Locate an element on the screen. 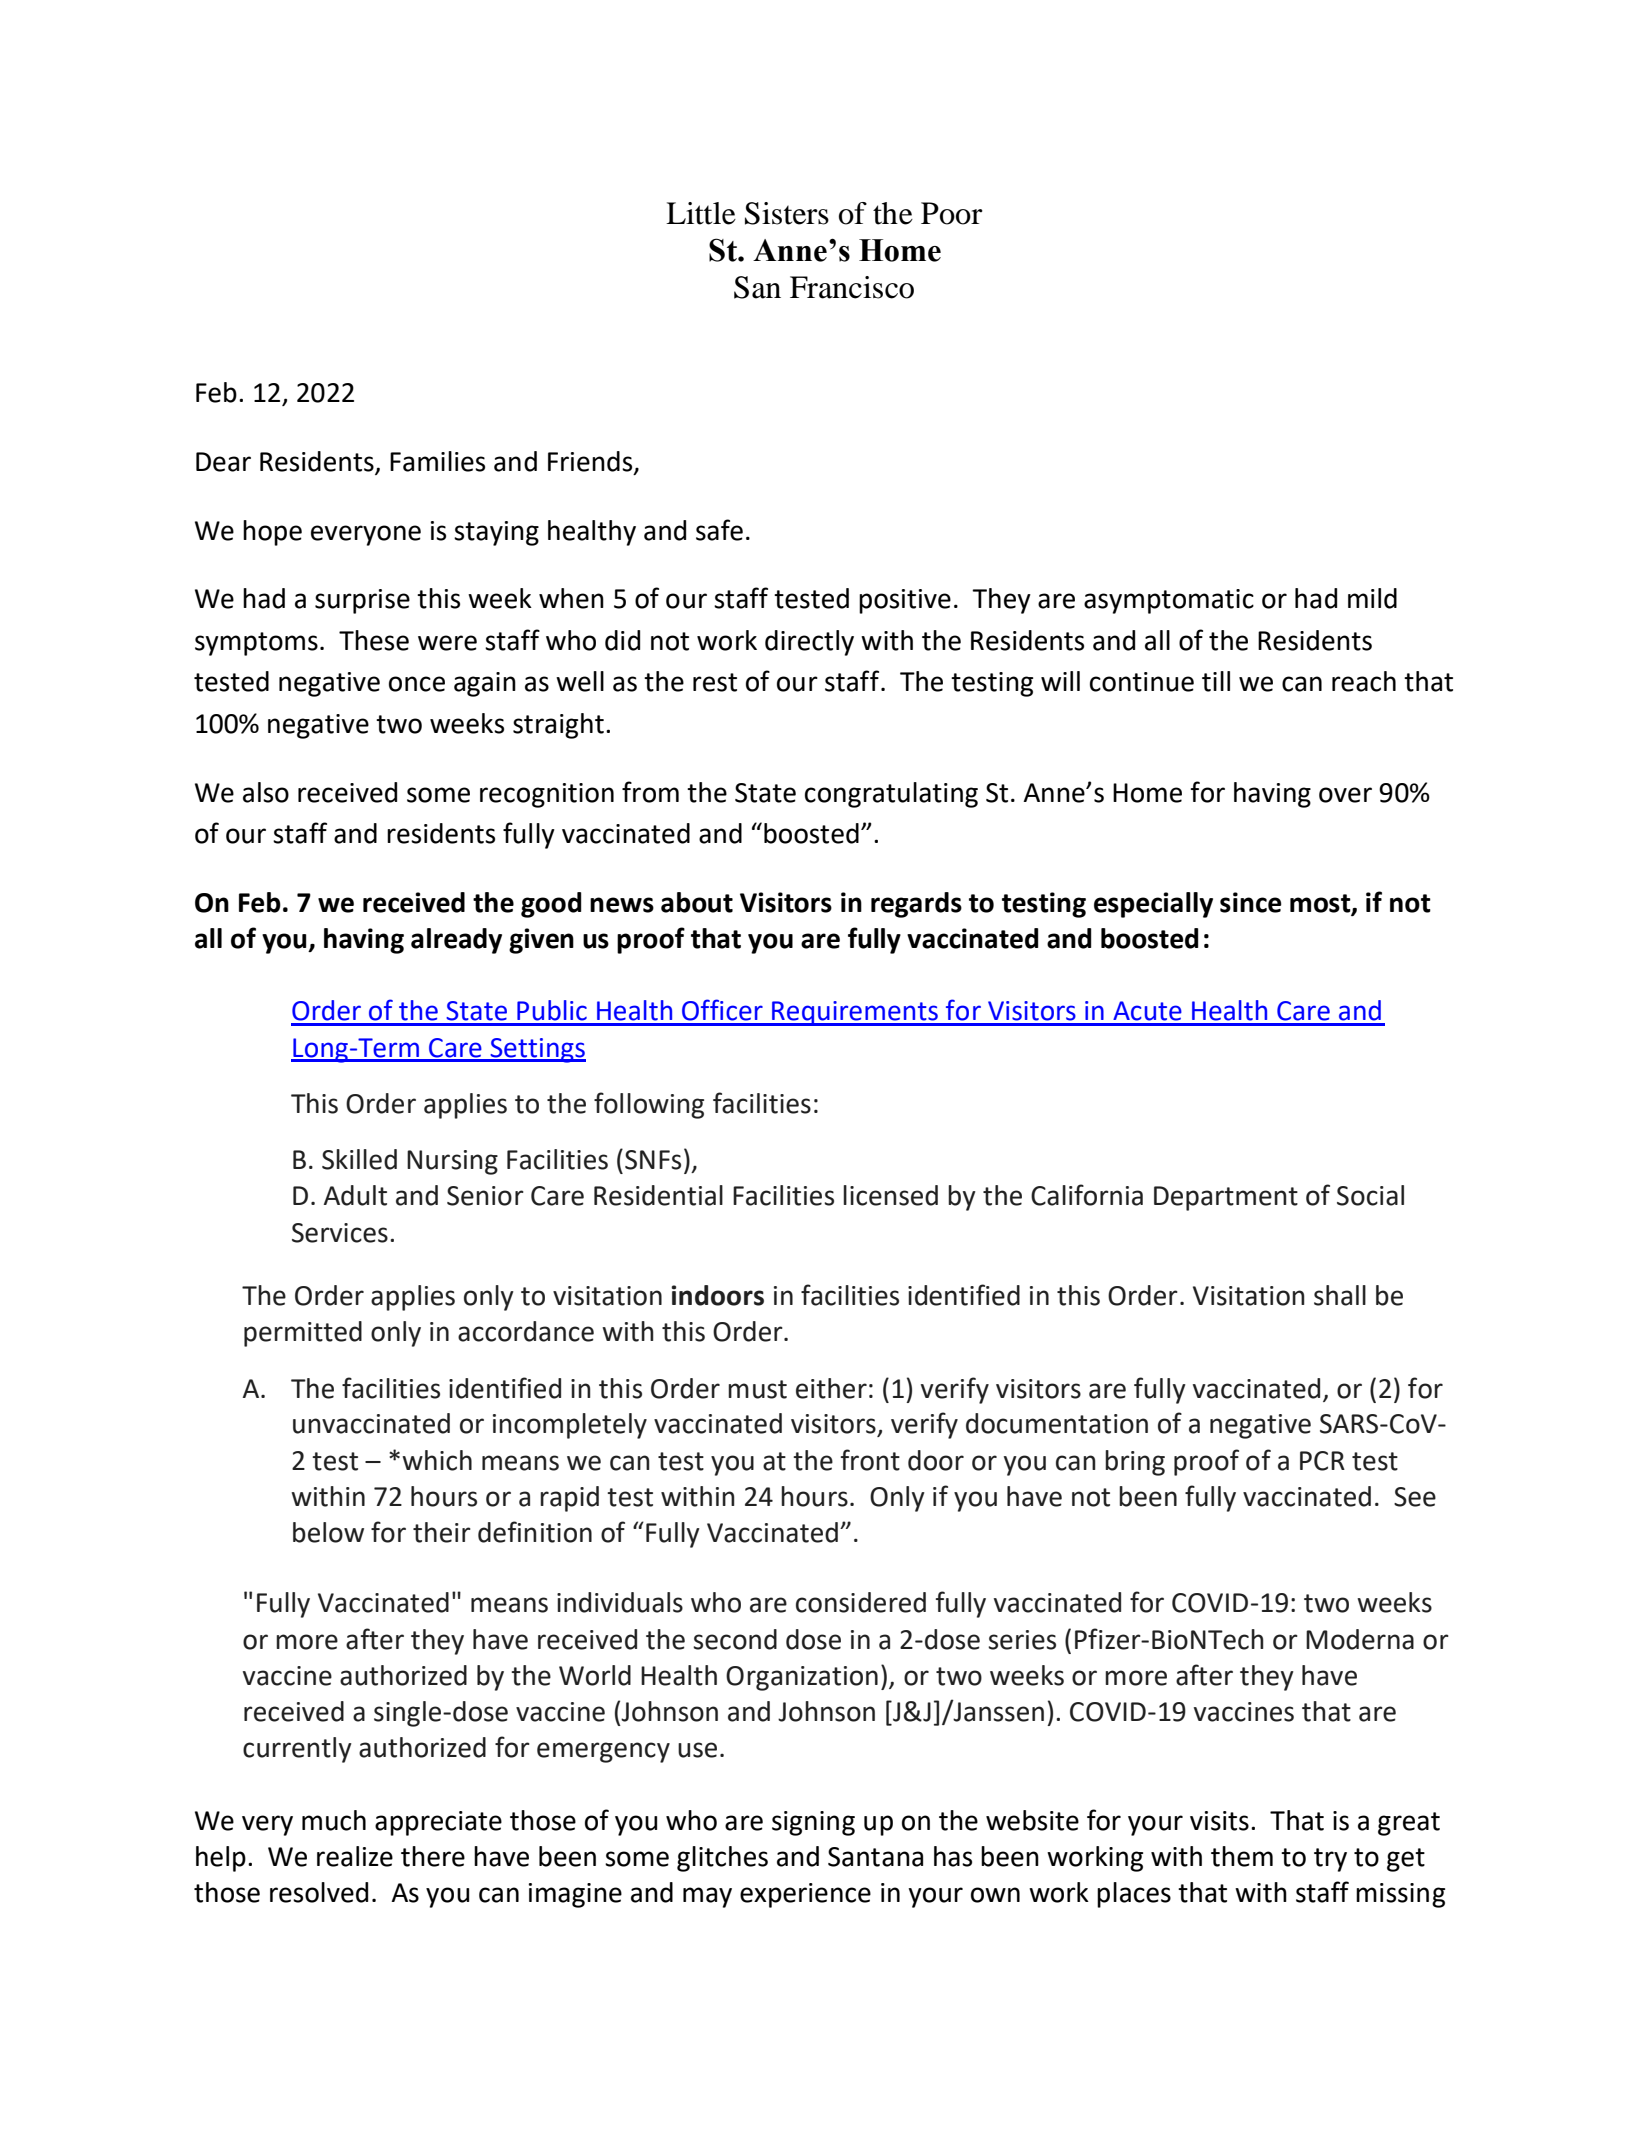 The height and width of the screenshot is (2134, 1649). Poor is located at coordinates (952, 213).
